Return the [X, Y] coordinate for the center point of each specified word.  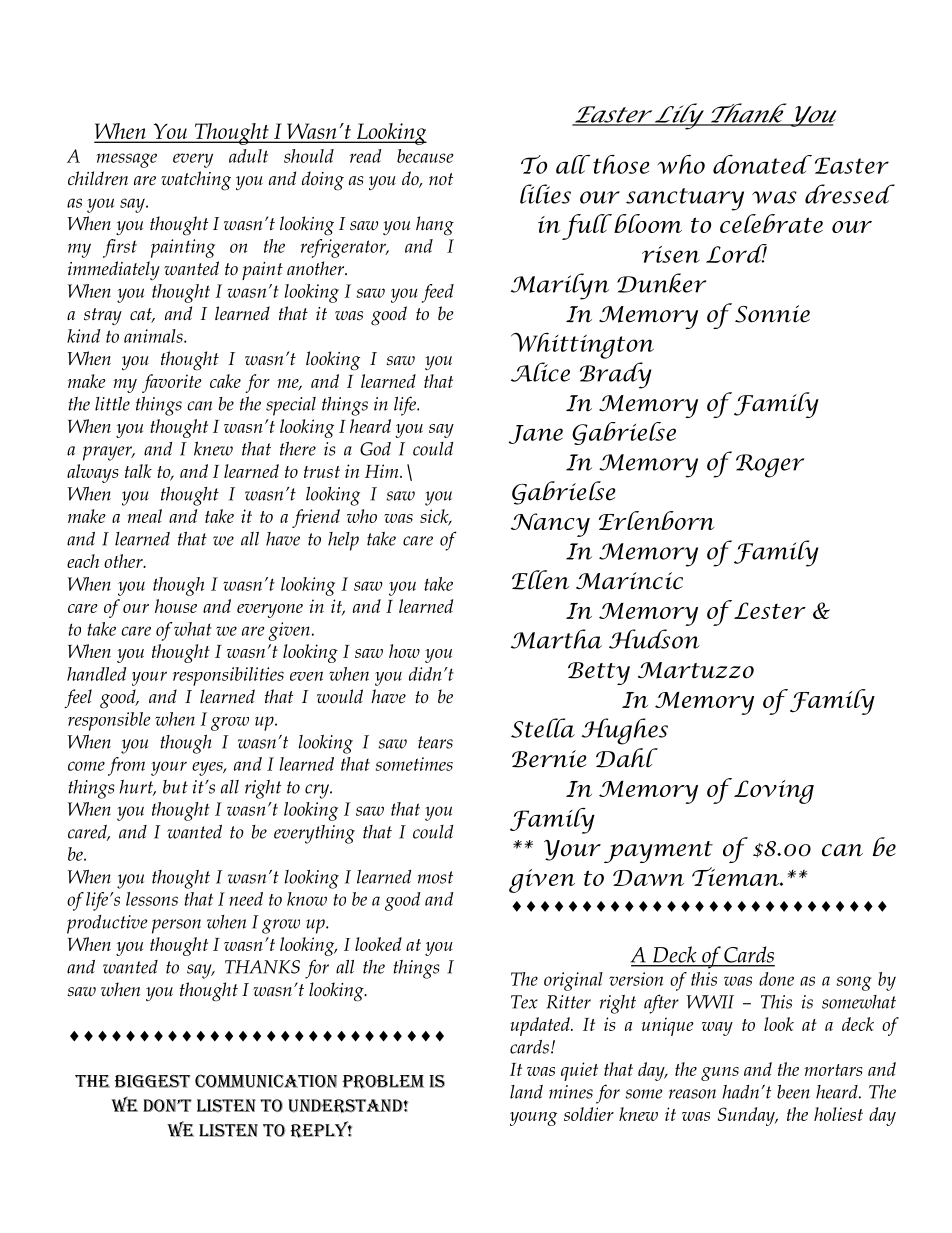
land [526, 1092]
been [793, 1092]
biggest [152, 1081]
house [176, 606]
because [425, 156]
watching [196, 181]
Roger [770, 466]
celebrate [771, 223]
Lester [770, 610]
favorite [172, 383]
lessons [152, 899]
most [435, 877]
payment [658, 852]
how [404, 651]
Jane [535, 434]
